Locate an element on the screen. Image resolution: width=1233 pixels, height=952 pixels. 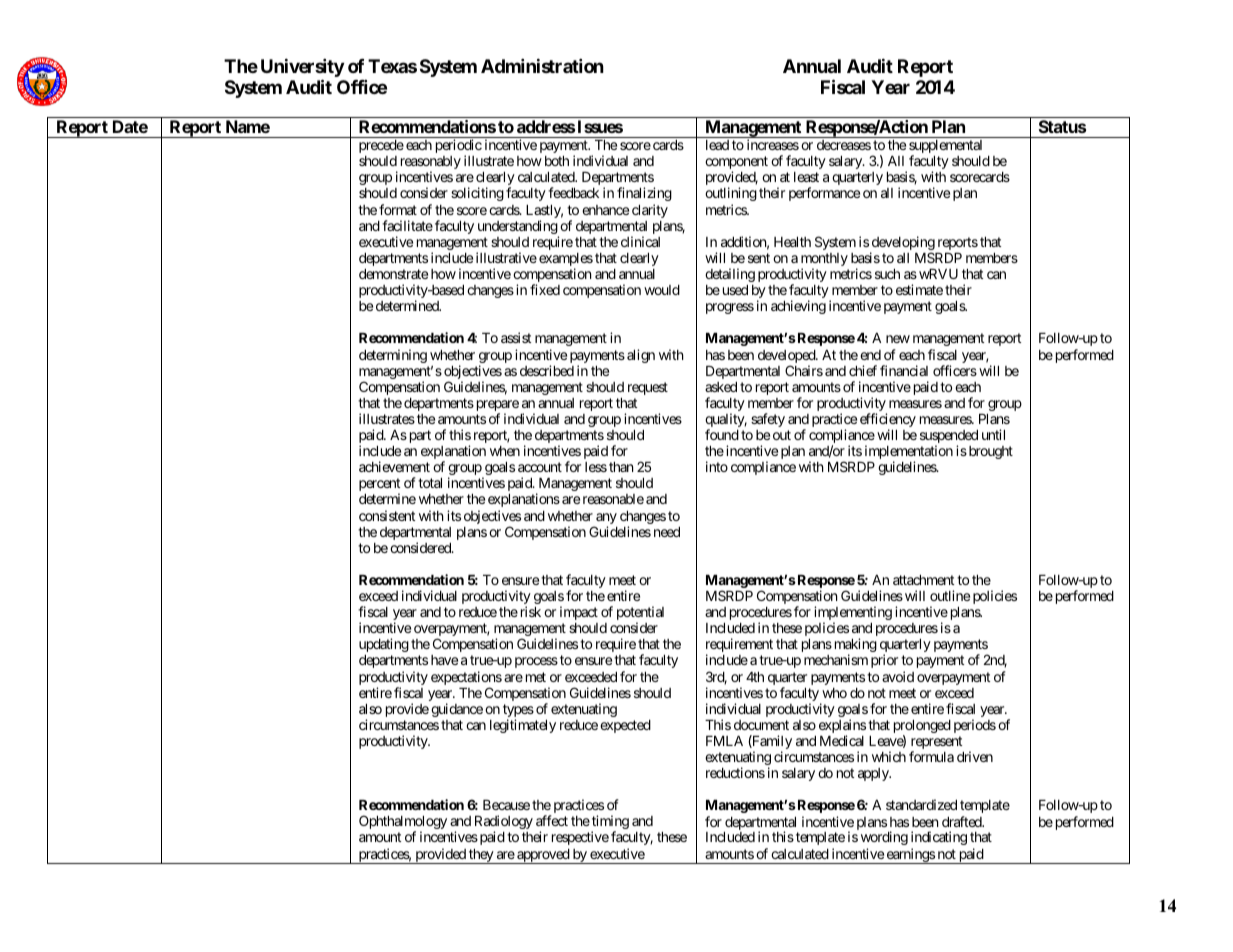
University is located at coordinates (302, 67).
